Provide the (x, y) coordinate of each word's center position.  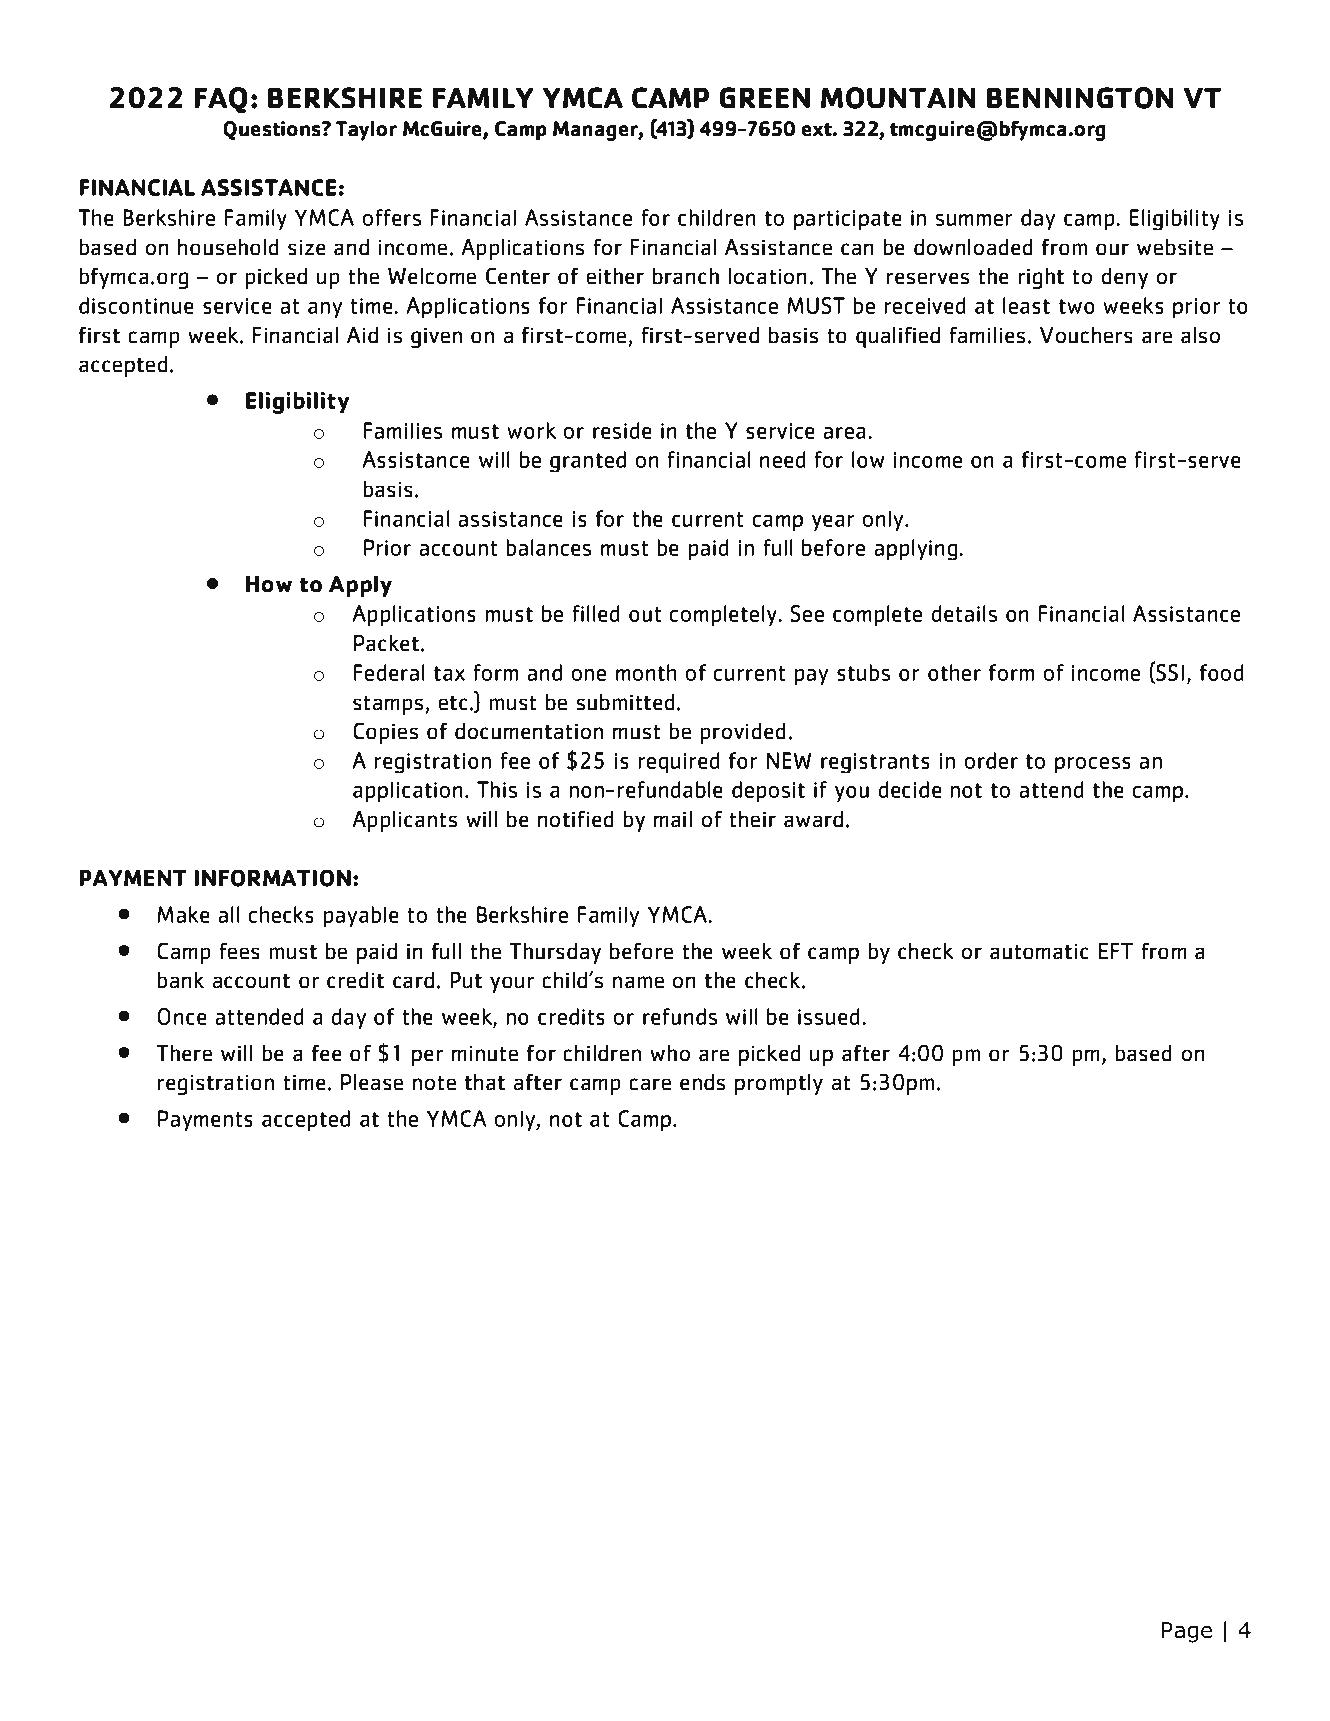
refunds (680, 1016)
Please (372, 1082)
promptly (779, 1084)
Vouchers (1086, 335)
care (650, 1084)
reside (622, 430)
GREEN (764, 98)
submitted (626, 702)
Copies (385, 733)
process (1093, 765)
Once (182, 1016)
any (325, 310)
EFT (1116, 951)
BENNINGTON (1080, 98)
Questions (273, 130)
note (434, 1083)
